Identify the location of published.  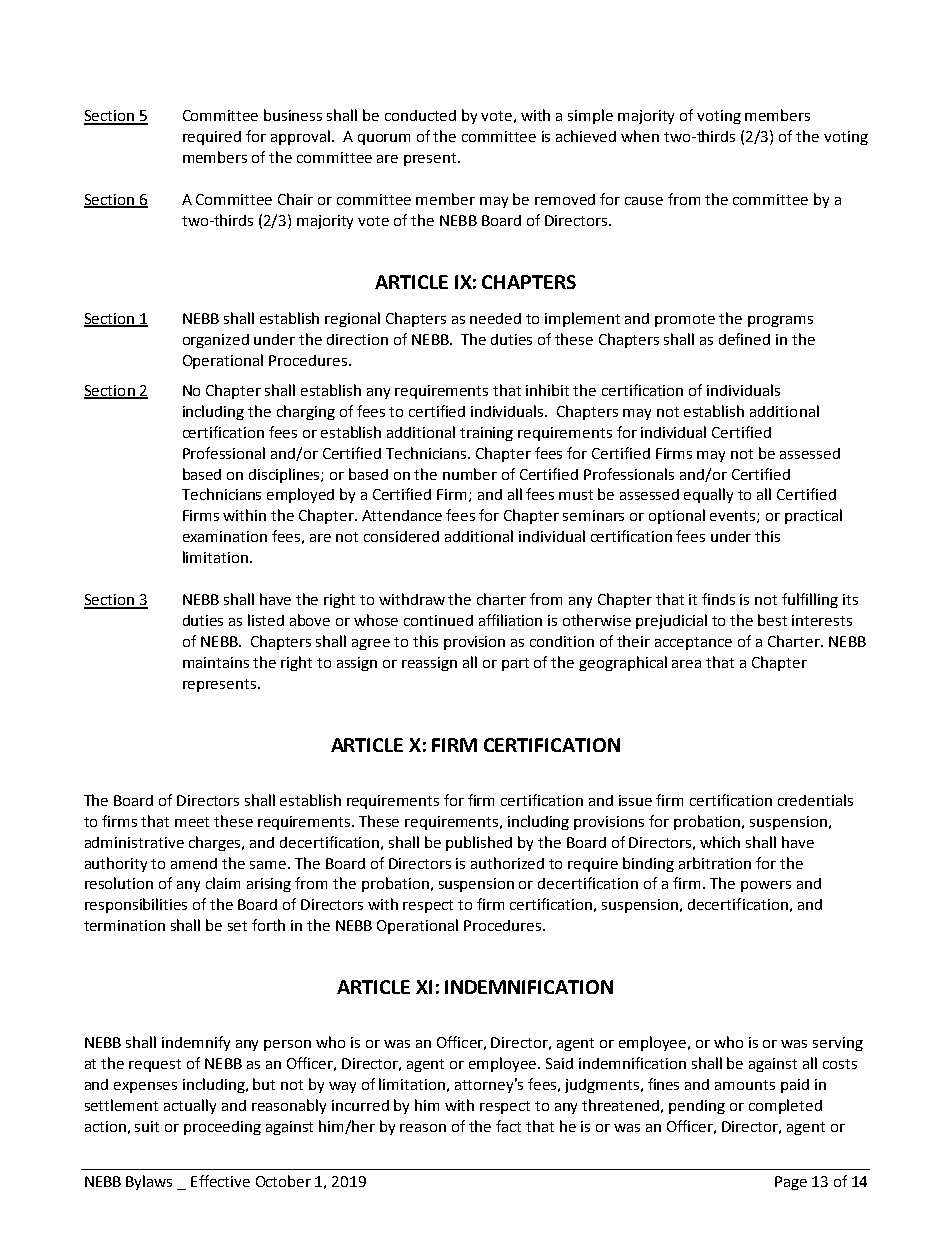
(479, 843).
